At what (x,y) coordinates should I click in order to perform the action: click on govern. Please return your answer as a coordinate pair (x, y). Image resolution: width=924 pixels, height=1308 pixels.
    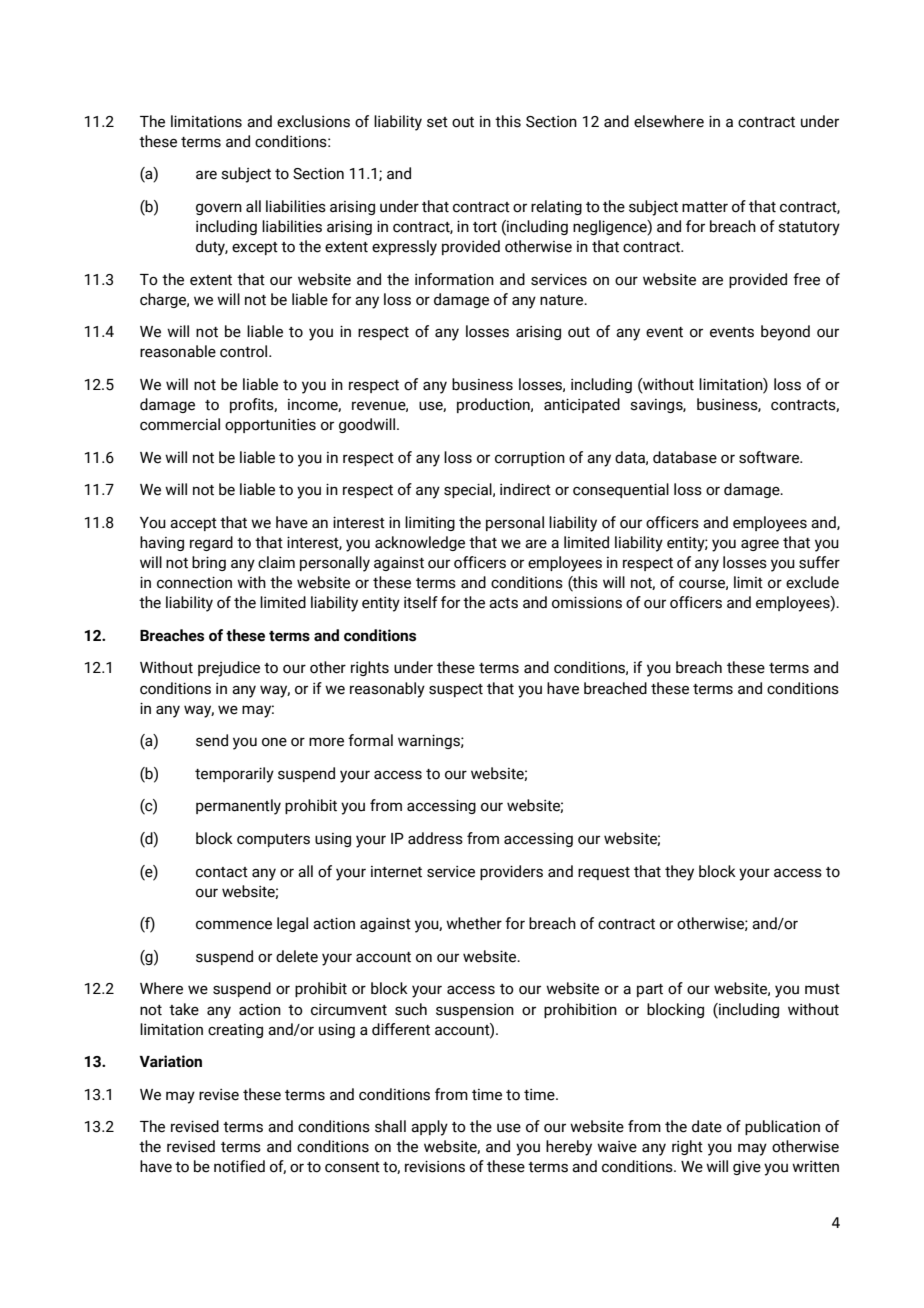
    Looking at the image, I should click on (219, 209).
